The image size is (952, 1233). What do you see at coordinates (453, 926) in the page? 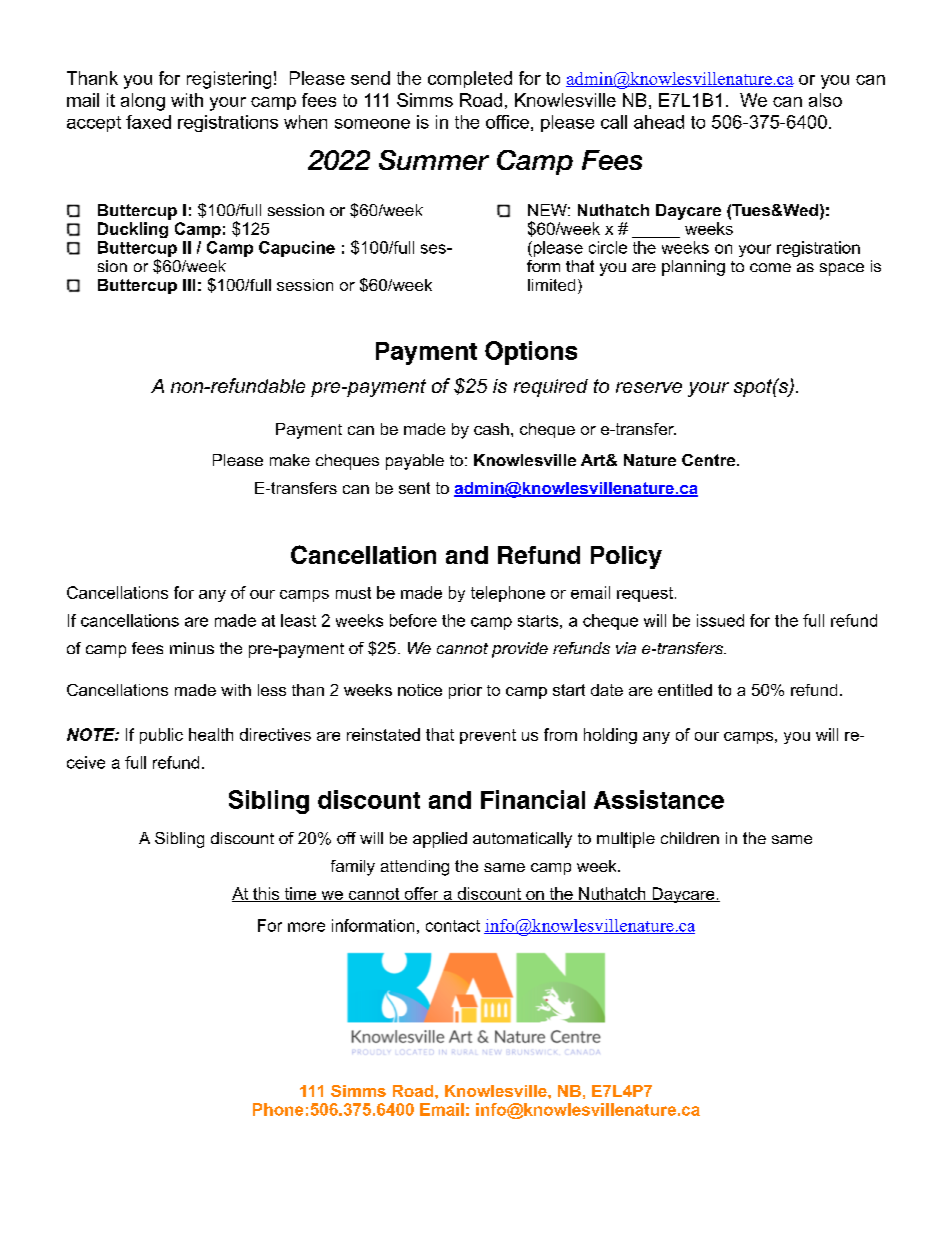
I see `contact` at bounding box center [453, 926].
